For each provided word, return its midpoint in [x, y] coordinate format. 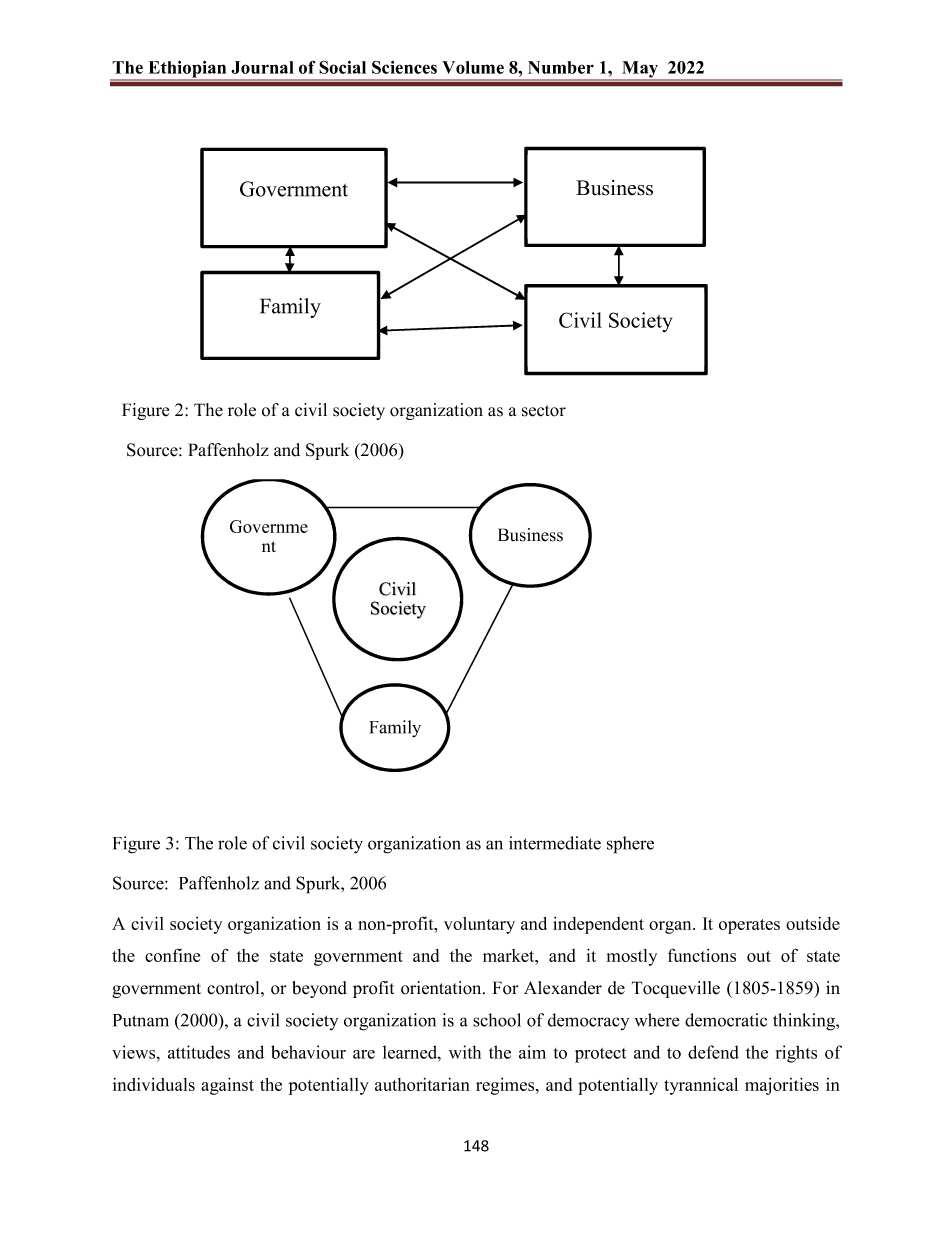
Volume [473, 67]
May [640, 70]
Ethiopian [187, 70]
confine [172, 955]
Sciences [404, 67]
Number [561, 67]
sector [544, 411]
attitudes [199, 1052]
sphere [630, 845]
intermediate [555, 843]
